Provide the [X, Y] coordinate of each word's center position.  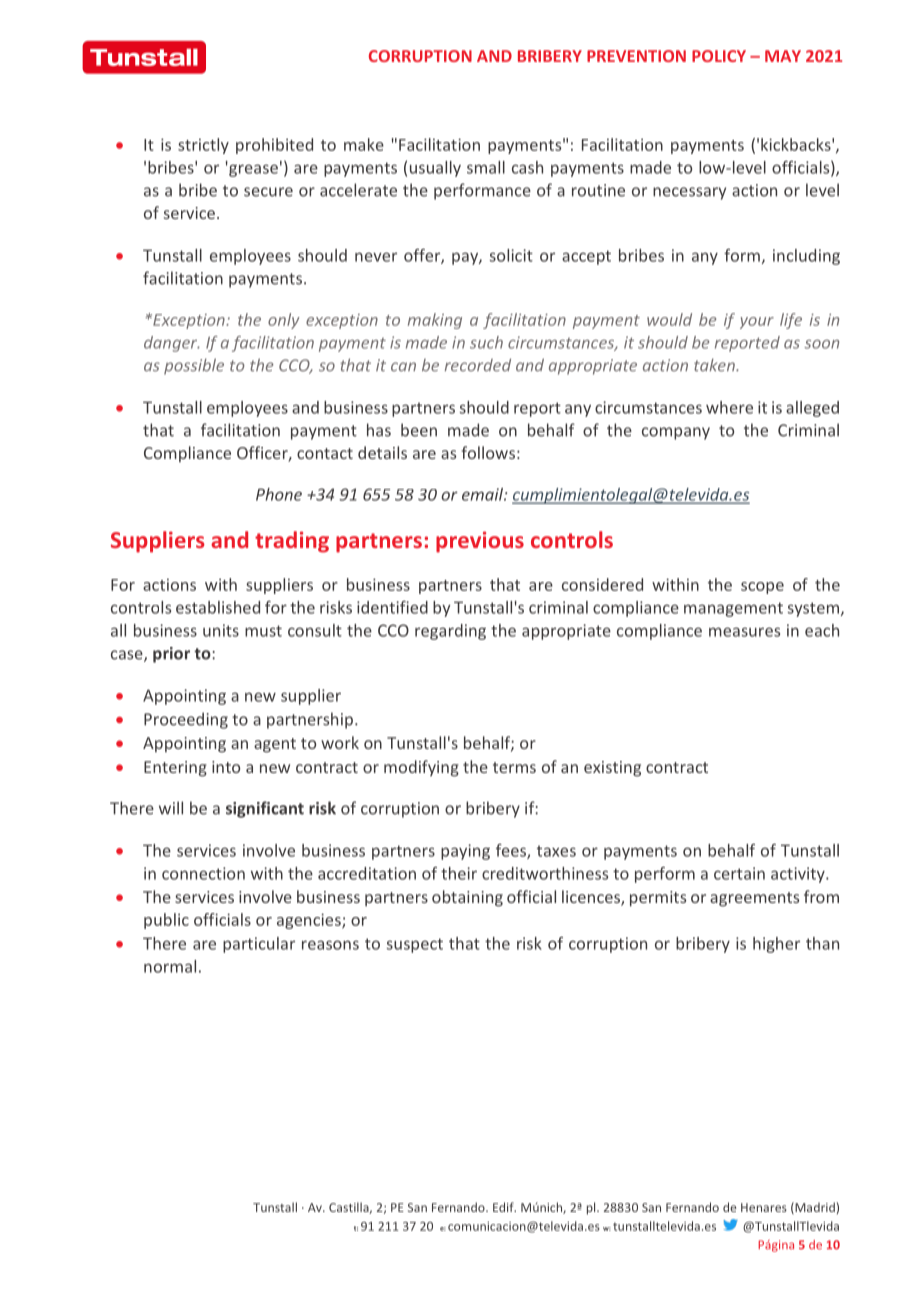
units [221, 630]
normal [170, 966]
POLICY [719, 56]
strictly [203, 146]
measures [744, 632]
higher [776, 945]
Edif [504, 1207]
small [486, 167]
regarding [450, 632]
